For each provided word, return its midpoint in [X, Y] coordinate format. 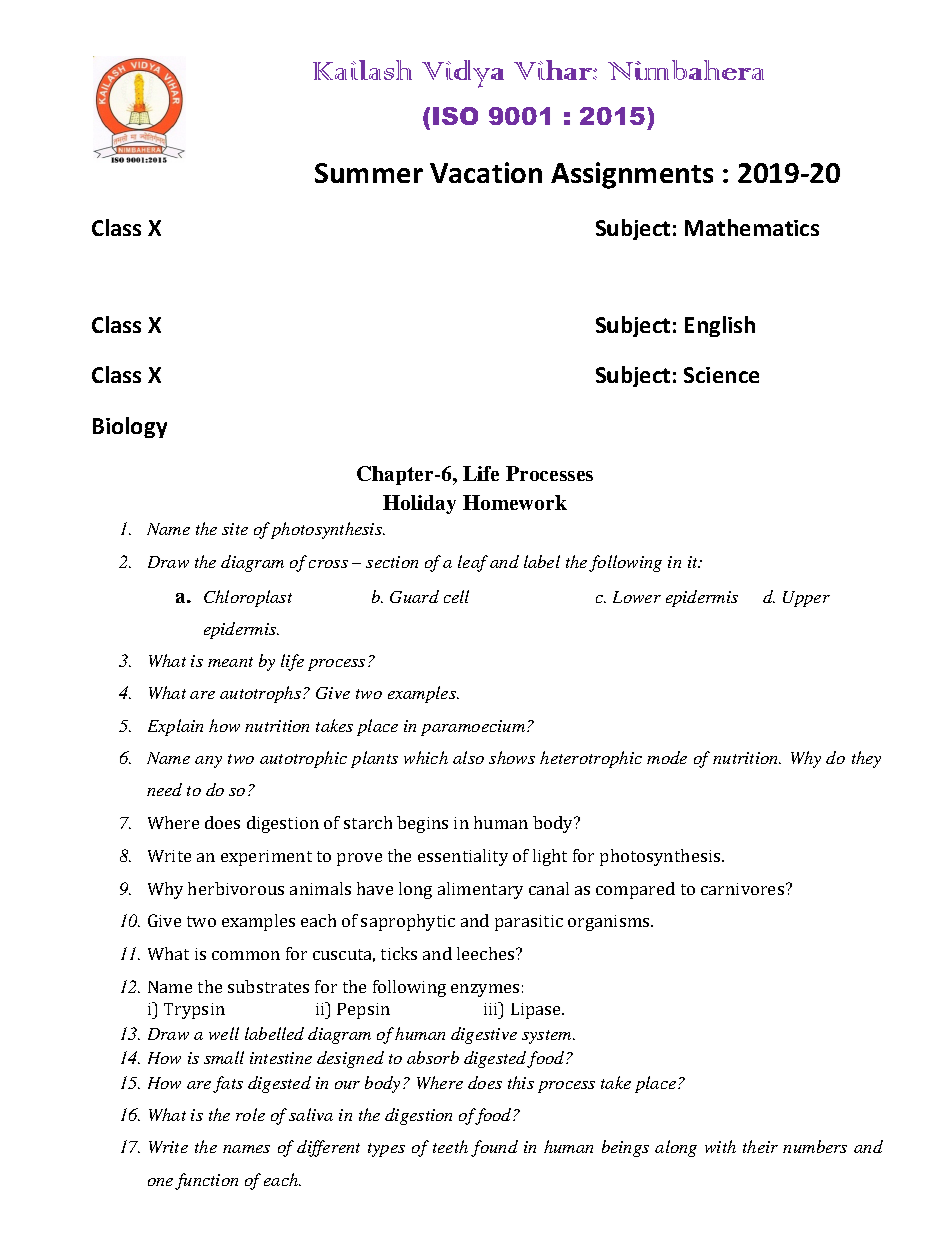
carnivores [744, 889]
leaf [473, 563]
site [235, 529]
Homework [515, 502]
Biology [130, 427]
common [246, 955]
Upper [806, 599]
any [208, 762]
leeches [487, 953]
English [720, 326]
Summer [369, 173]
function [206, 1181]
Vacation [486, 172]
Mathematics [752, 227]
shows [512, 757]
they [866, 759]
